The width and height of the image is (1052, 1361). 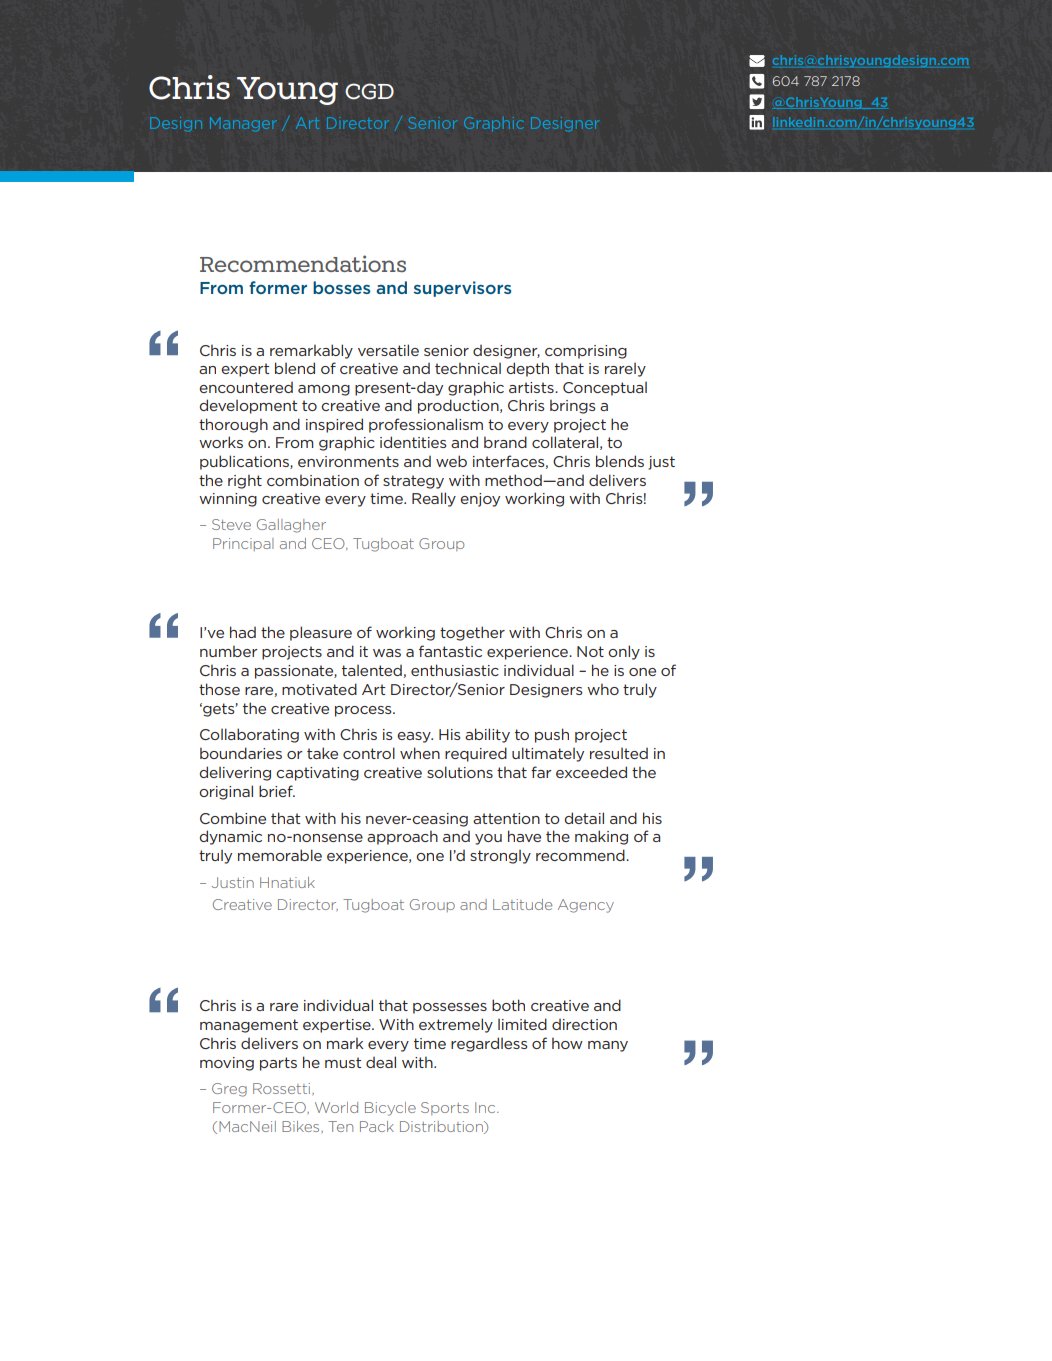 I want to click on versatile, so click(x=388, y=350).
